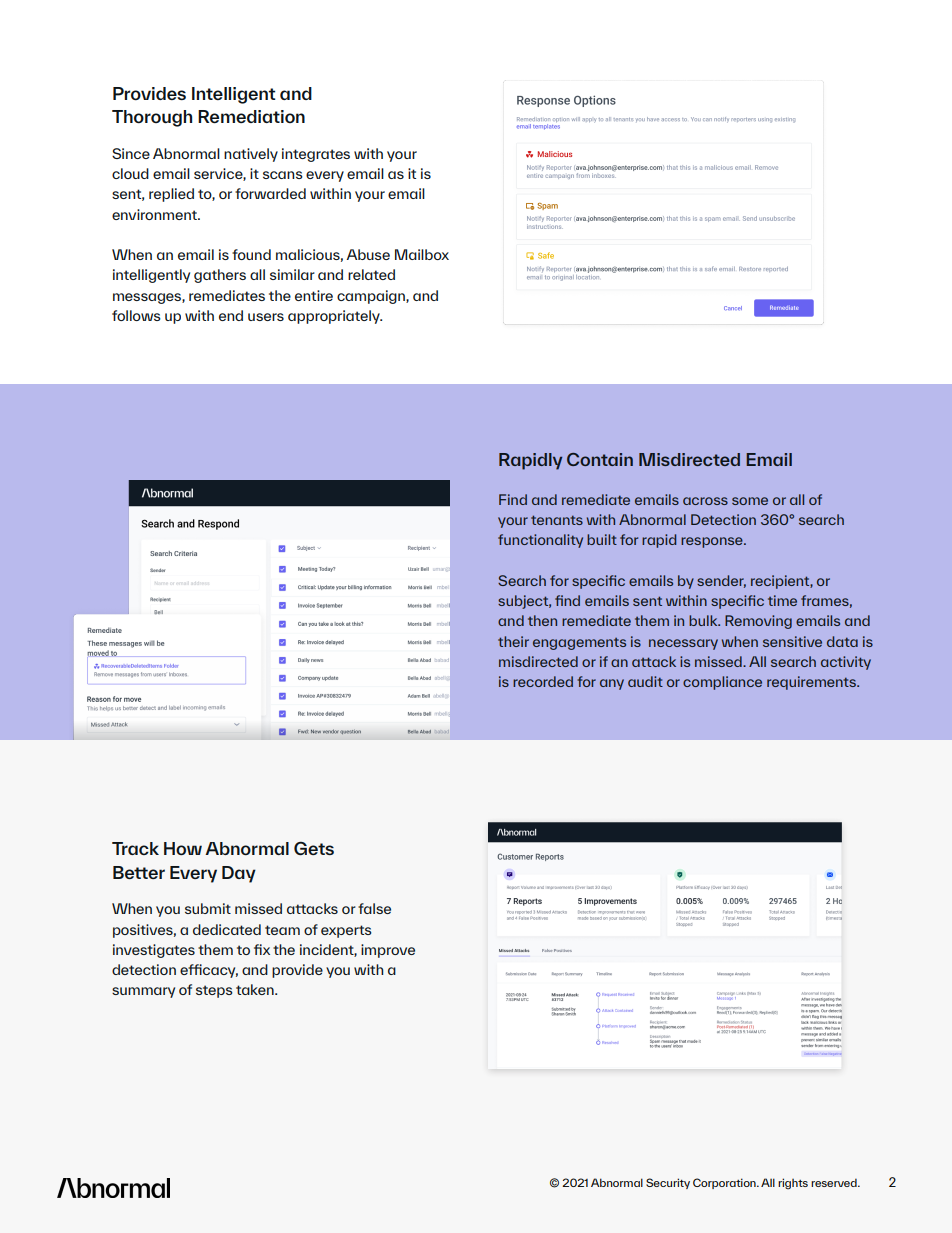  Describe the element at coordinates (792, 641) in the screenshot. I see `sensitive` at that location.
